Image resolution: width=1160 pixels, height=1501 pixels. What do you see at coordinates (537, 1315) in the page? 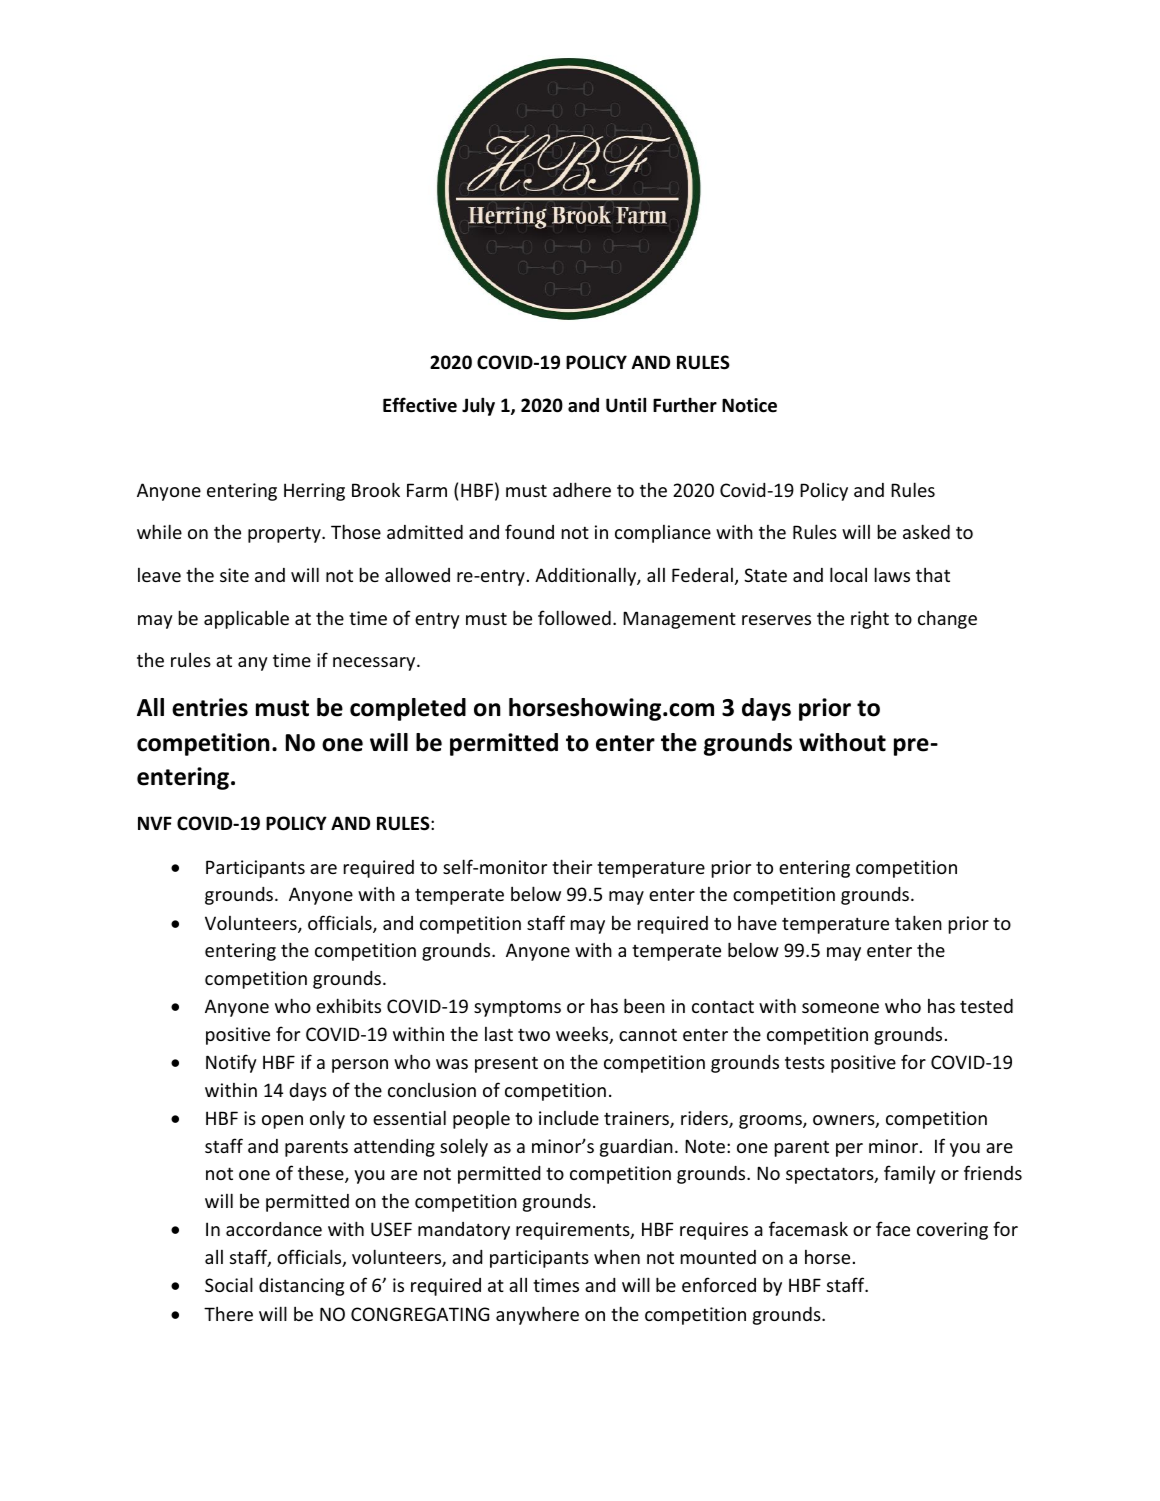
I see `anywhere` at bounding box center [537, 1315].
